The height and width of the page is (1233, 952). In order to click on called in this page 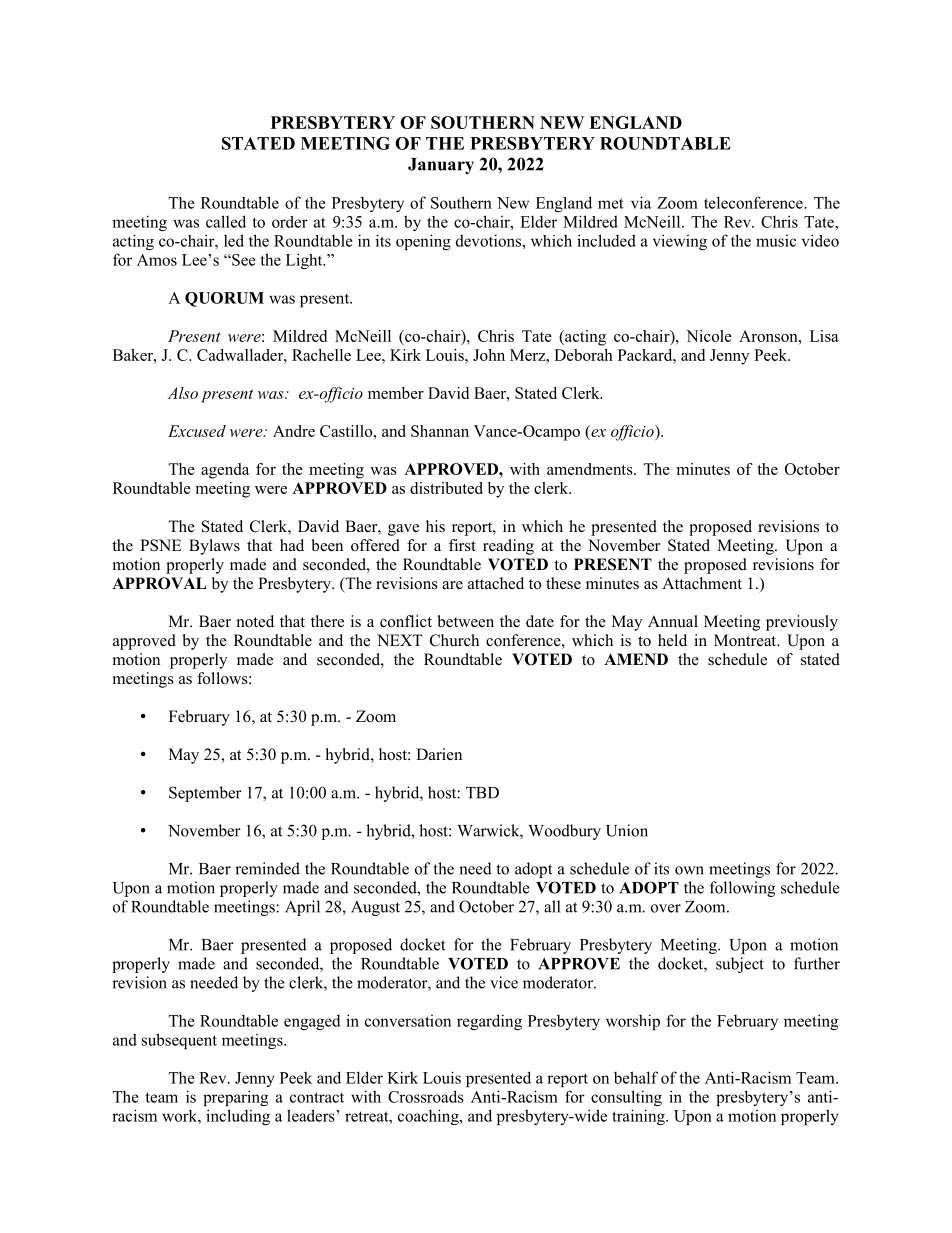, I will do `click(226, 221)`.
